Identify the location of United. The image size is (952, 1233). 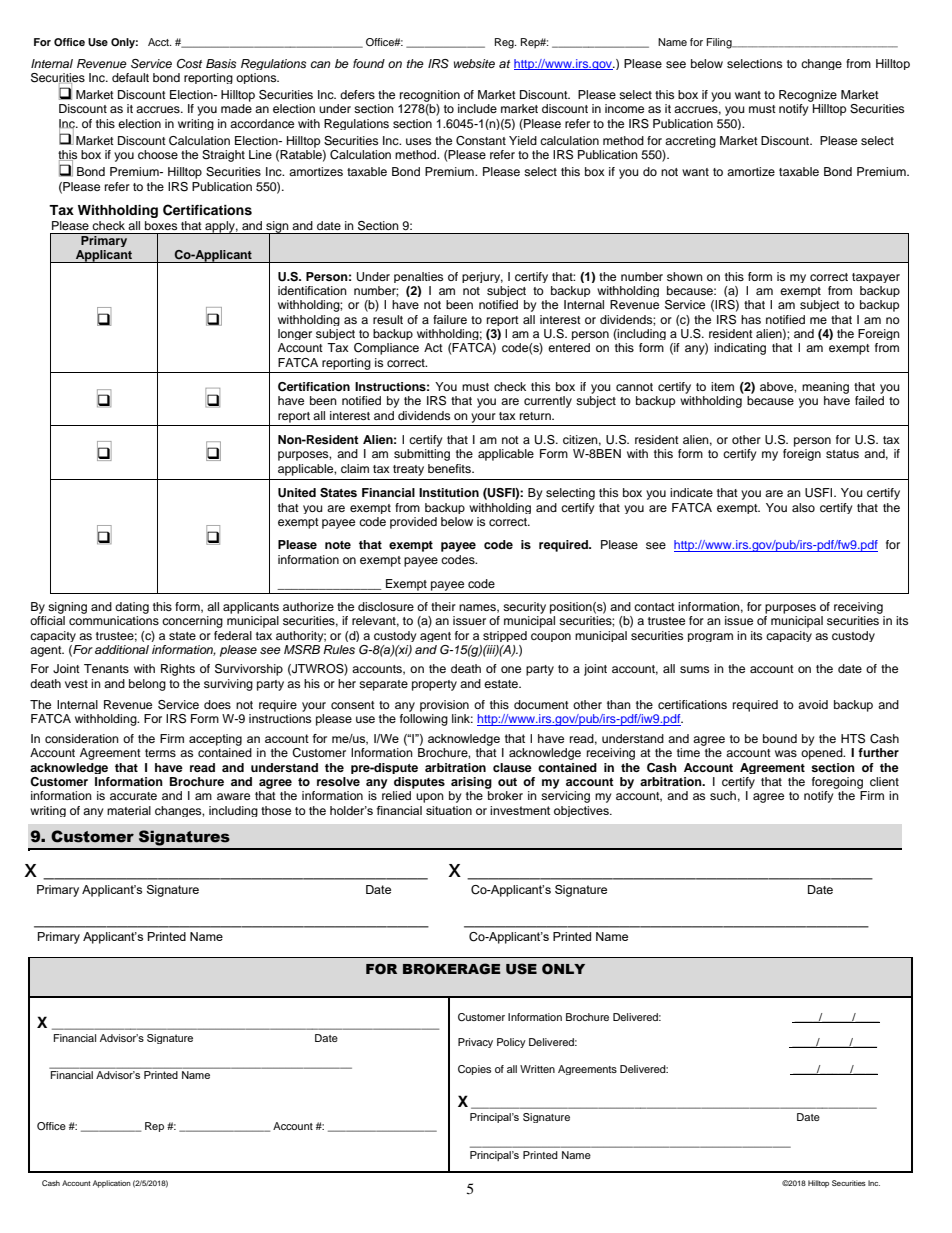
(297, 493).
